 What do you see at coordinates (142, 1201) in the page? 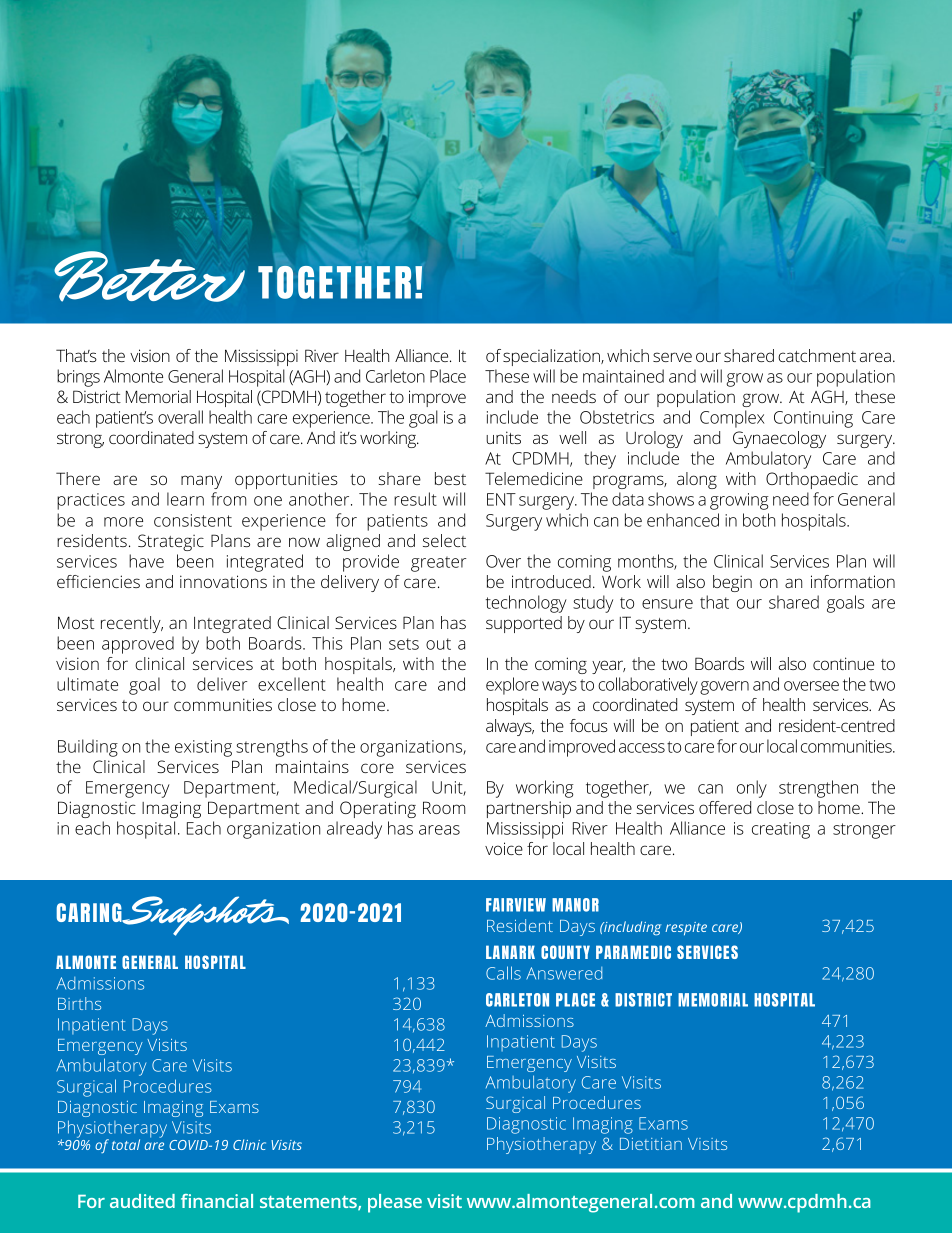
I see `audited` at bounding box center [142, 1201].
